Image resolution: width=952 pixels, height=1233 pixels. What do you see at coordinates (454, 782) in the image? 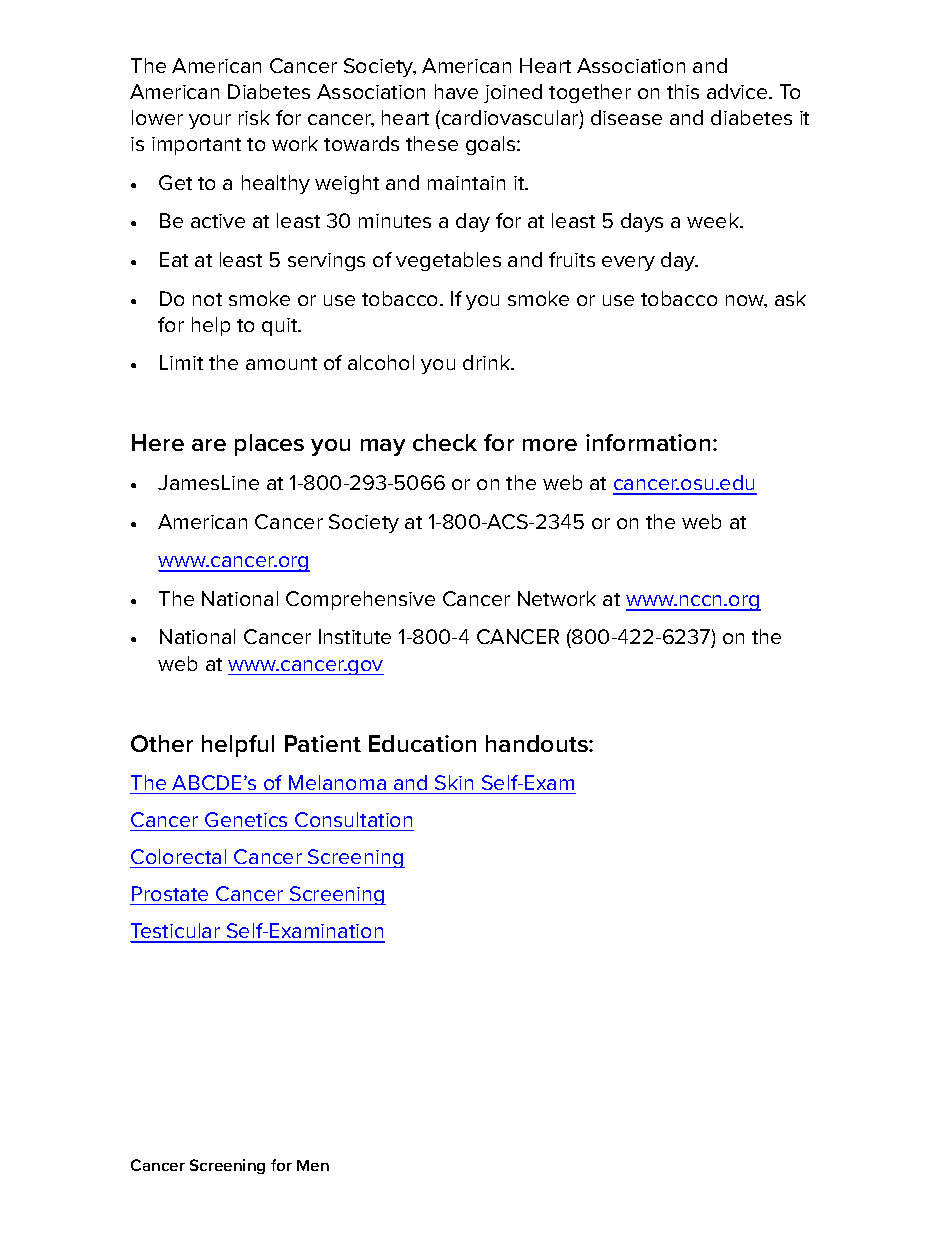
I see `Skin` at bounding box center [454, 782].
